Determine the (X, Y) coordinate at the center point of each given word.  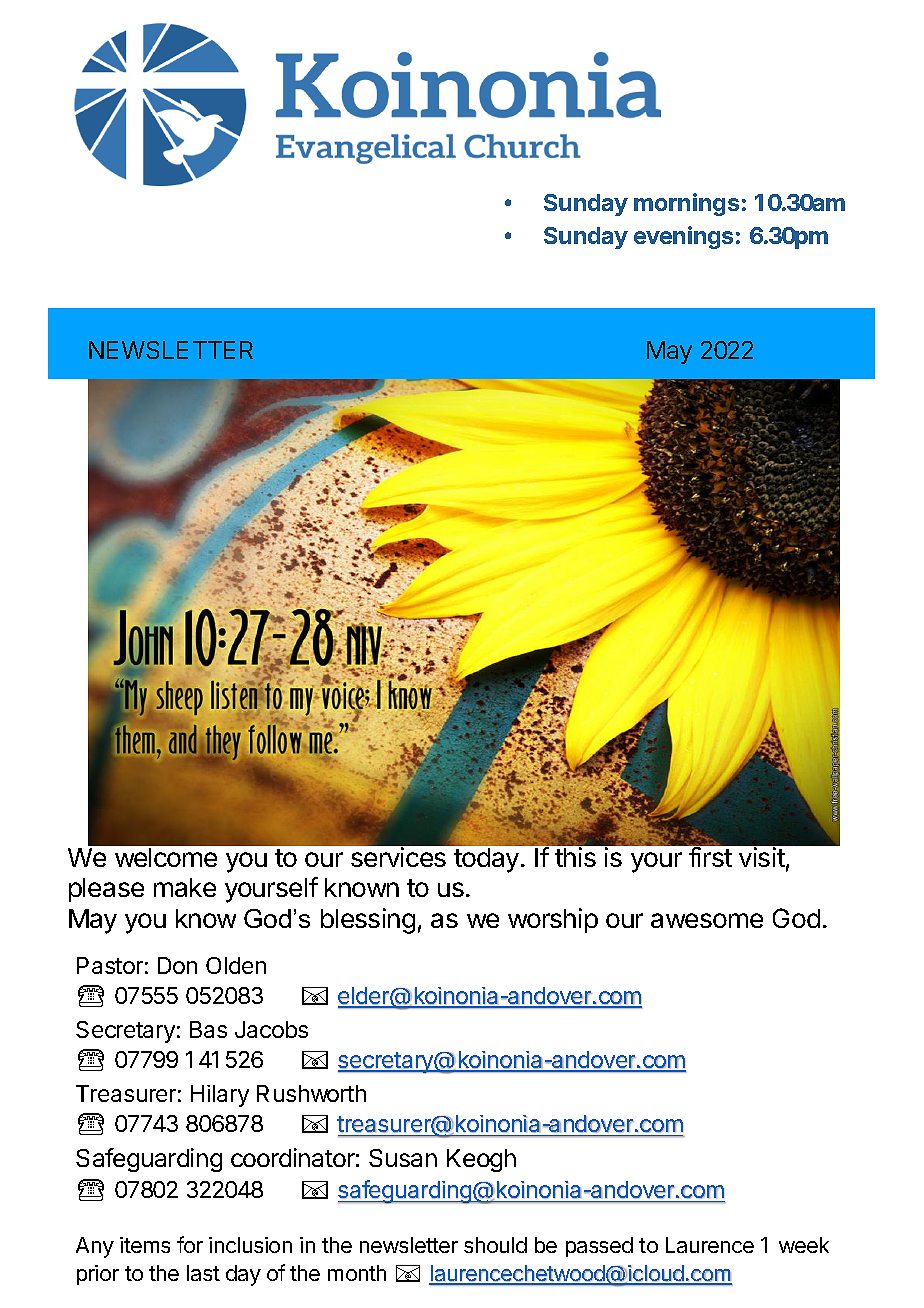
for (190, 1244)
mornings (686, 204)
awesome (707, 920)
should (495, 1245)
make (185, 887)
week (804, 1245)
